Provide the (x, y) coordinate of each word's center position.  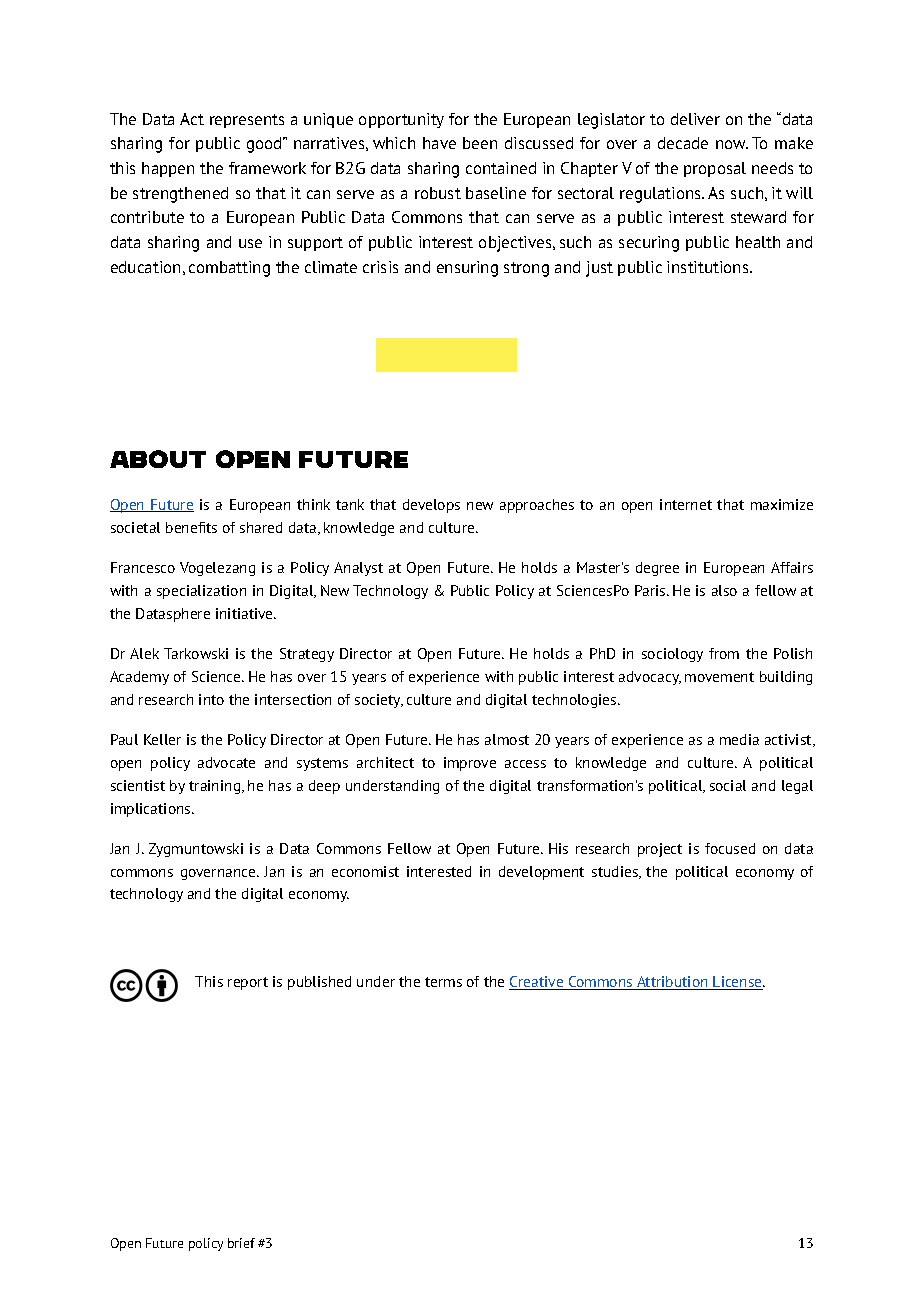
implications (152, 810)
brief (241, 1243)
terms (443, 982)
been (480, 143)
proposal (715, 169)
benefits (191, 527)
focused (730, 848)
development (541, 873)
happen (168, 169)
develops (431, 506)
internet (686, 504)
